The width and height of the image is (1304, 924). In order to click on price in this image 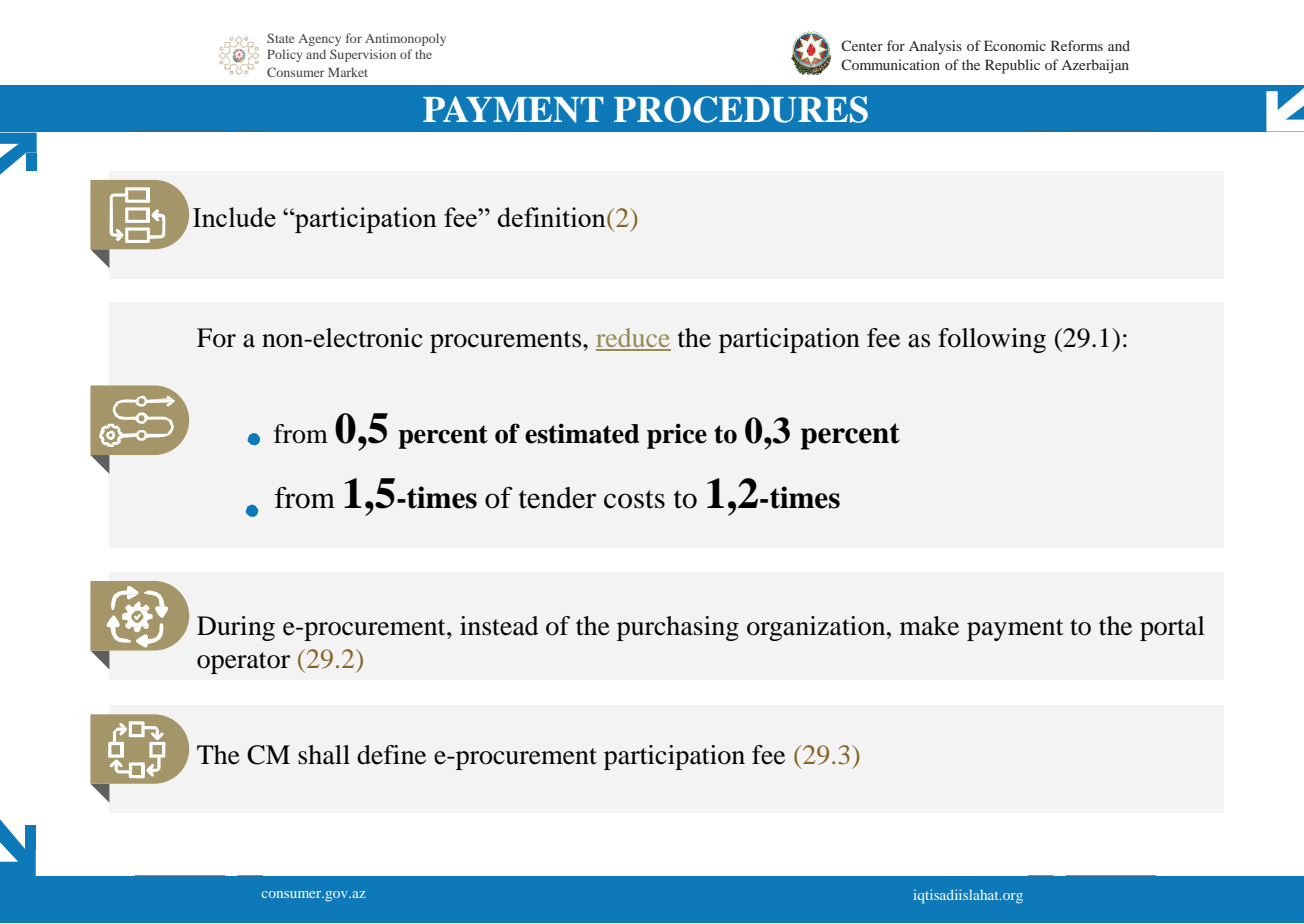, I will do `click(677, 436)`.
